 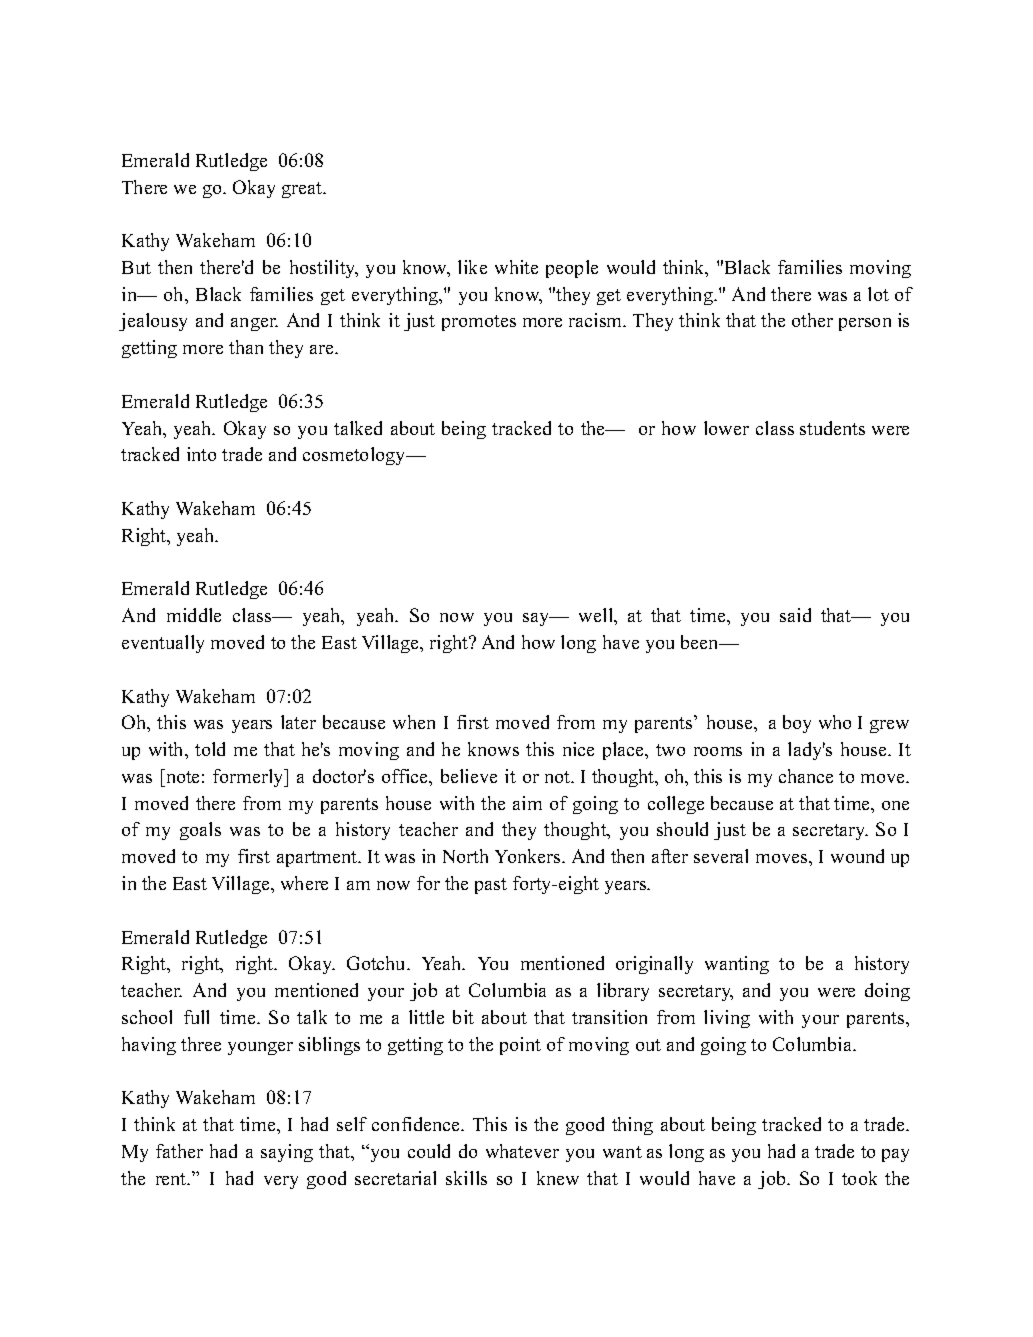 I want to click on wound, so click(x=857, y=856).
